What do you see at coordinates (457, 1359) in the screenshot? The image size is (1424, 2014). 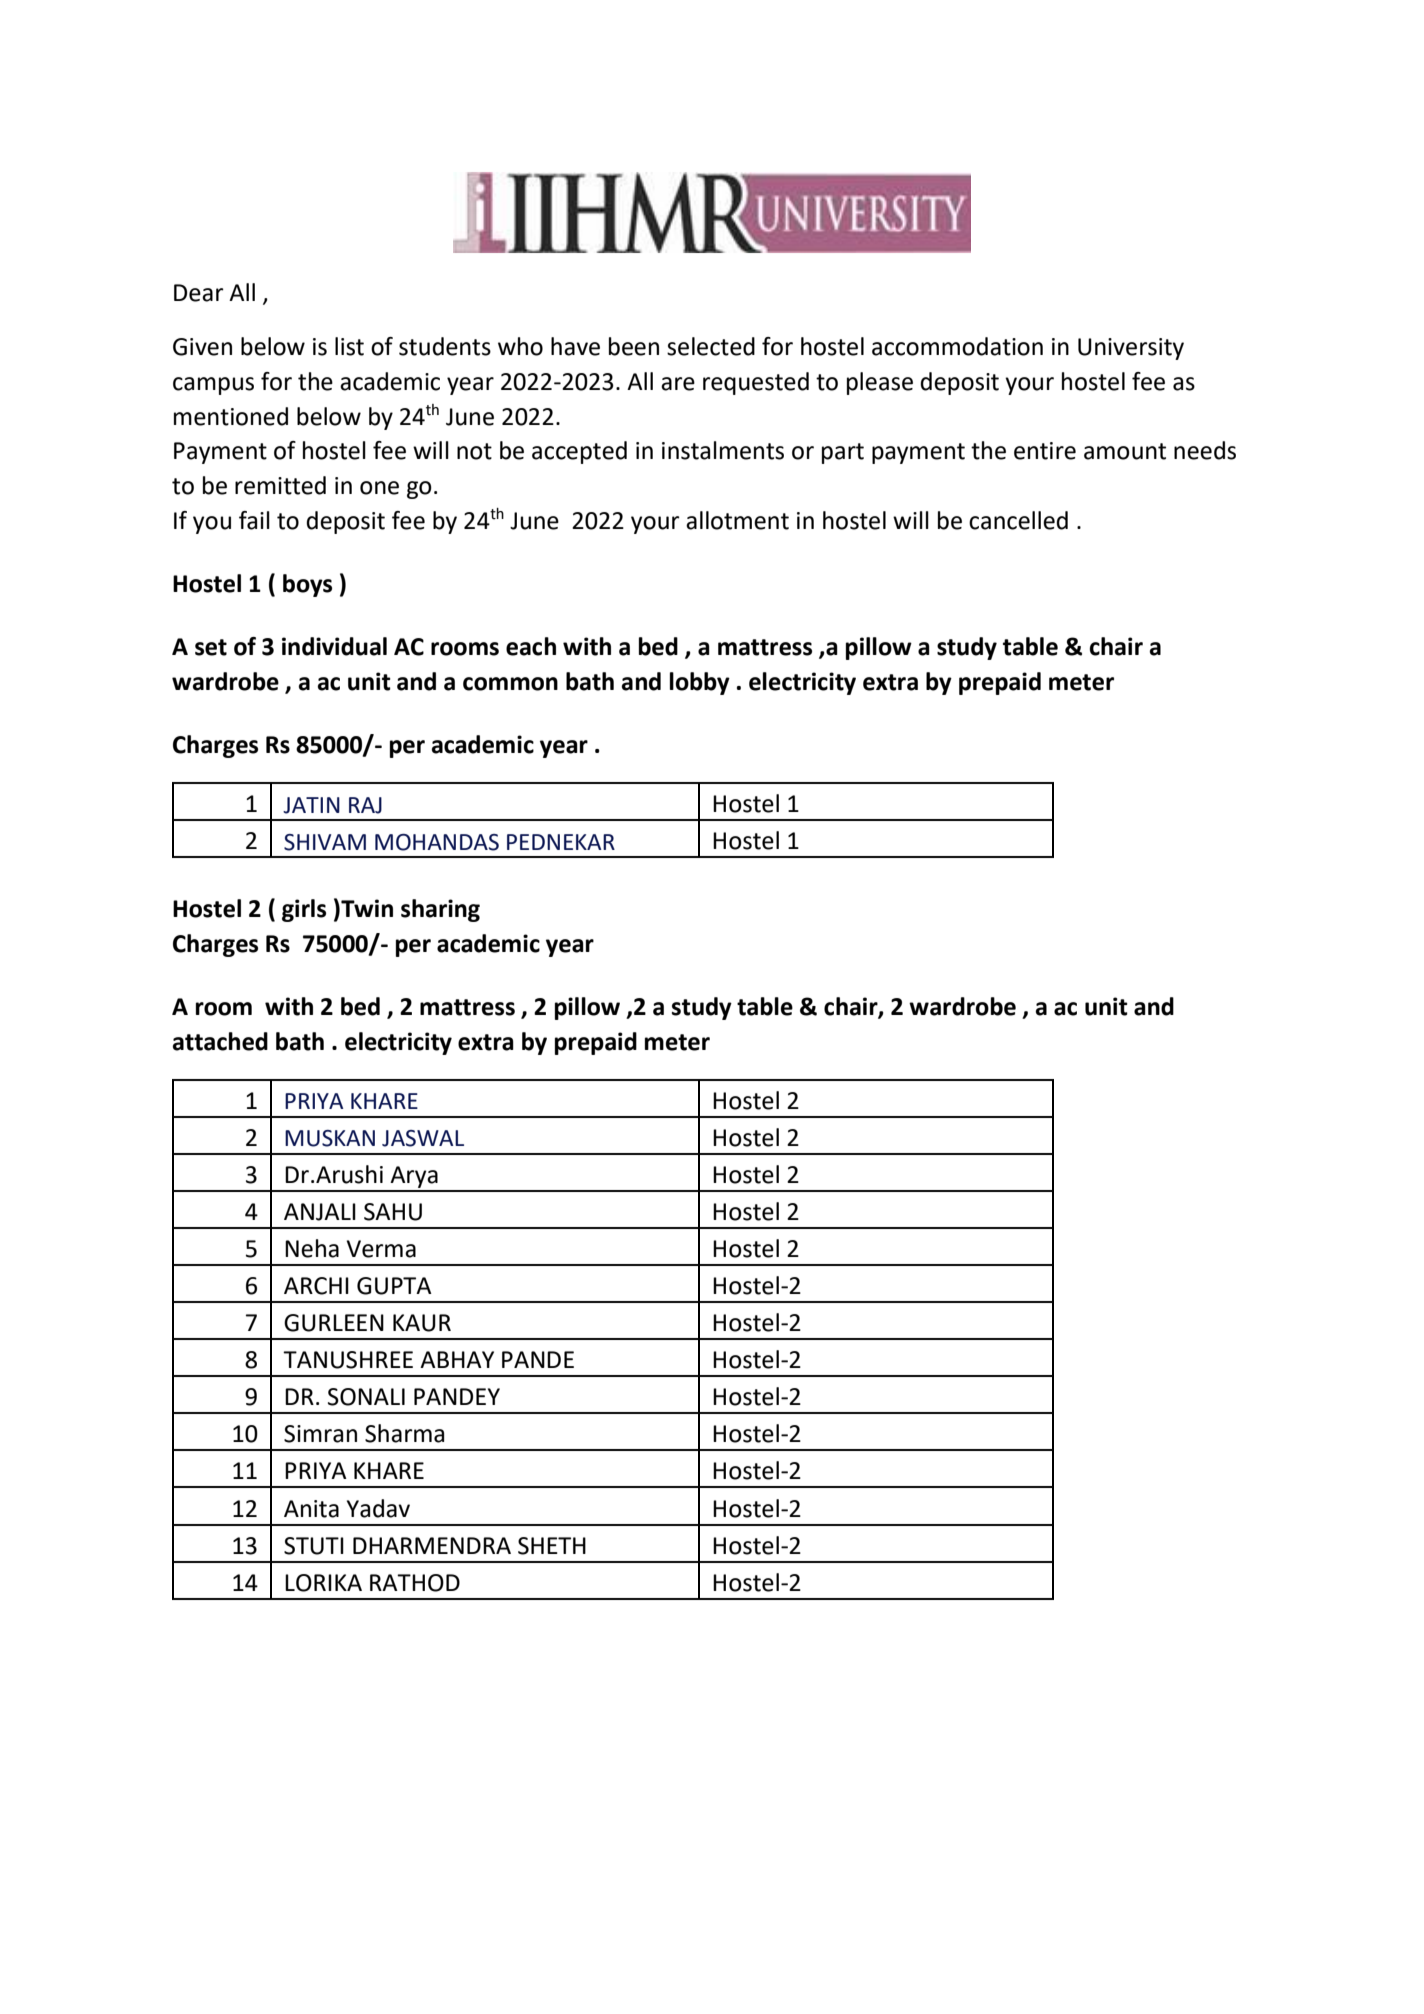 I see `ABHAY` at bounding box center [457, 1359].
